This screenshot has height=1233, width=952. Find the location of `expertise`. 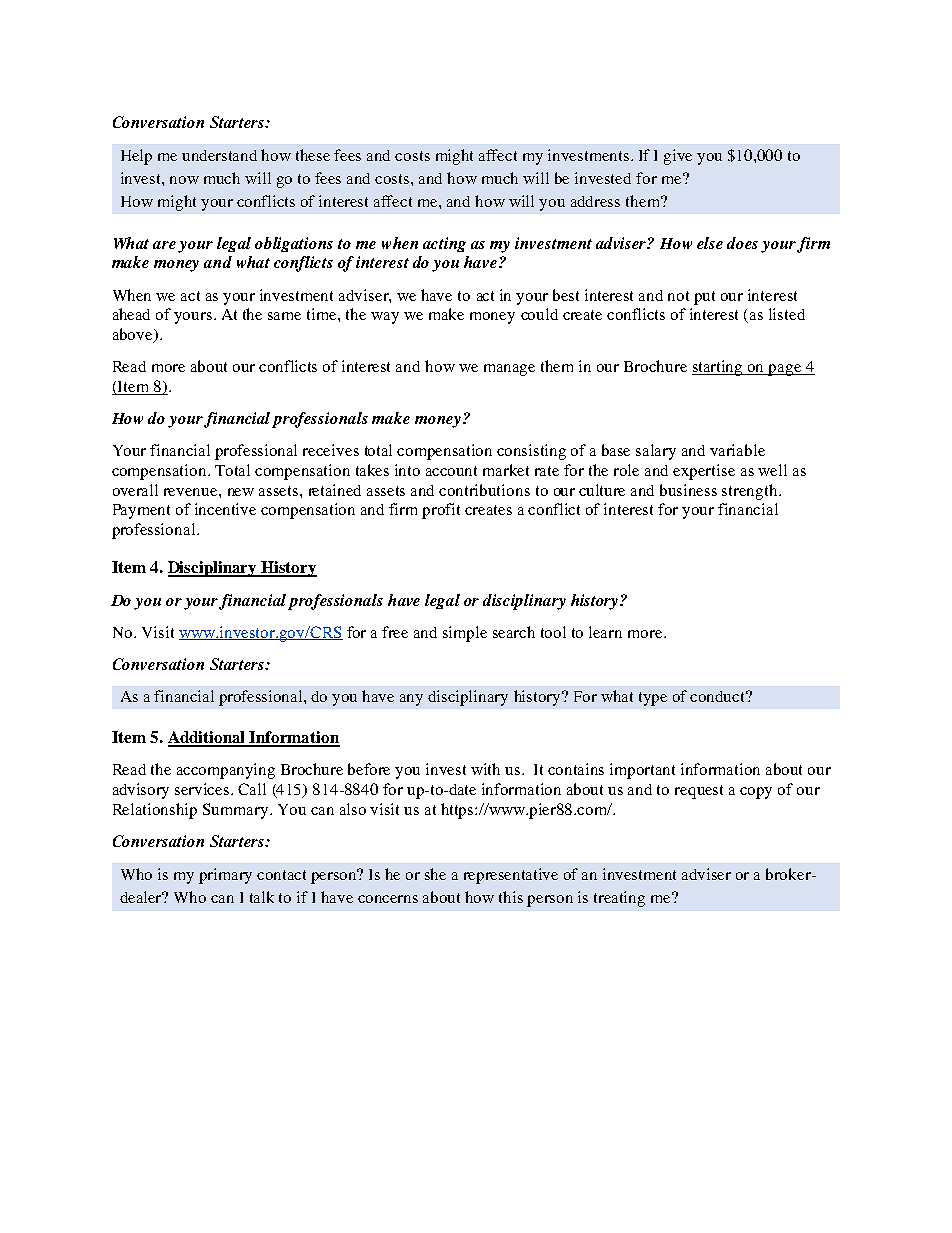

expertise is located at coordinates (704, 472).
